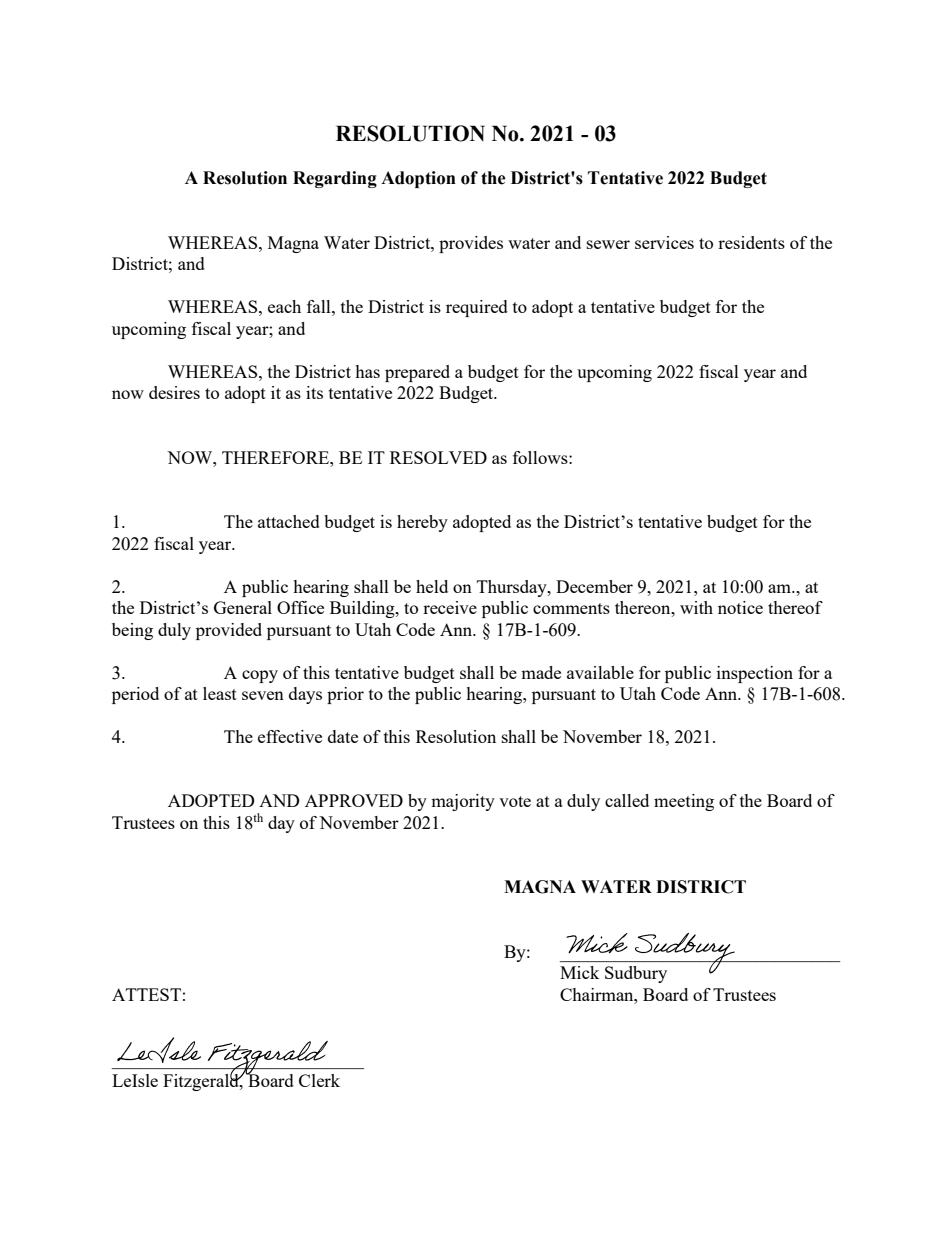  I want to click on APPROVED, so click(354, 800).
